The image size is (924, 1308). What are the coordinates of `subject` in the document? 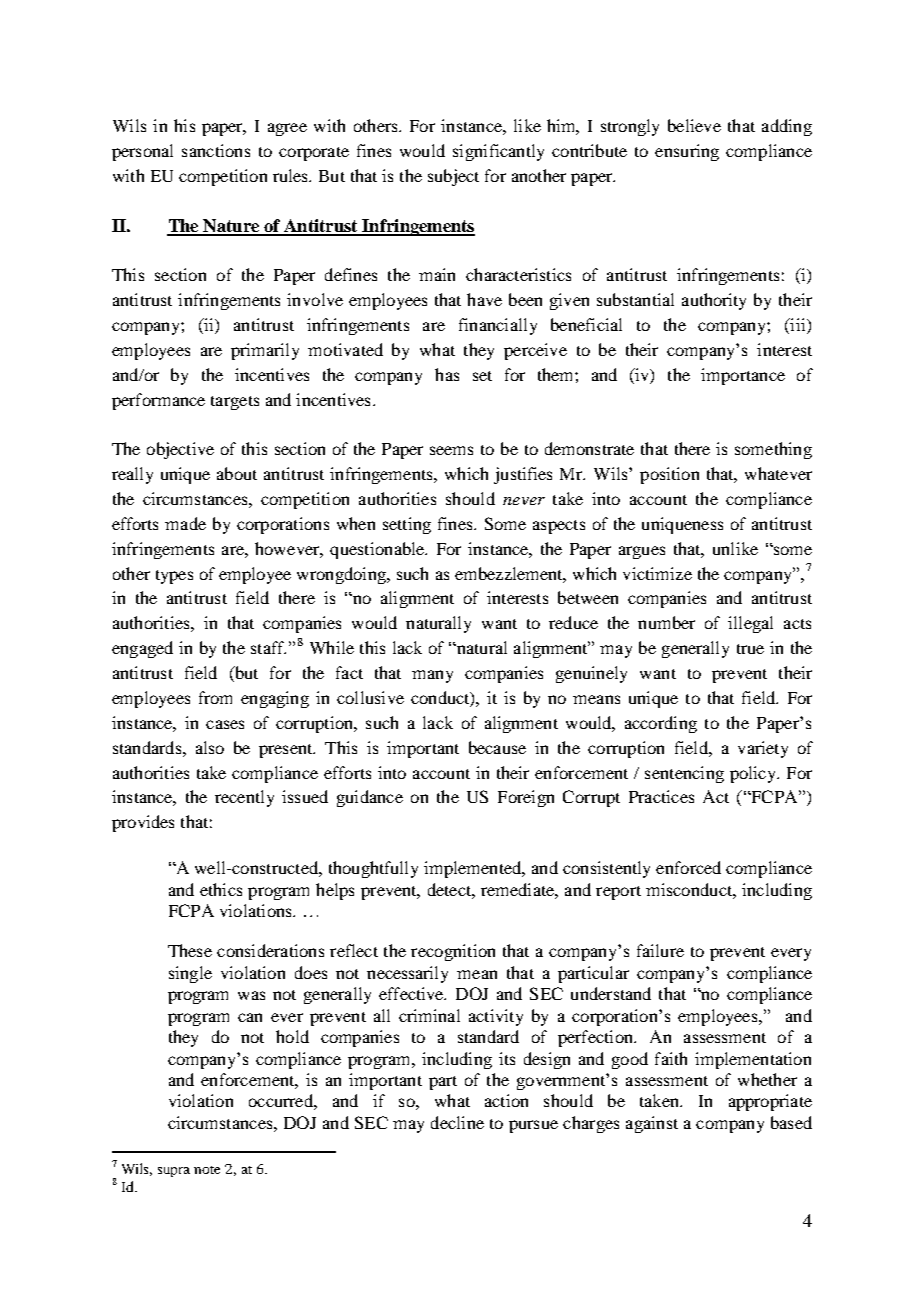 It's located at (453, 177).
